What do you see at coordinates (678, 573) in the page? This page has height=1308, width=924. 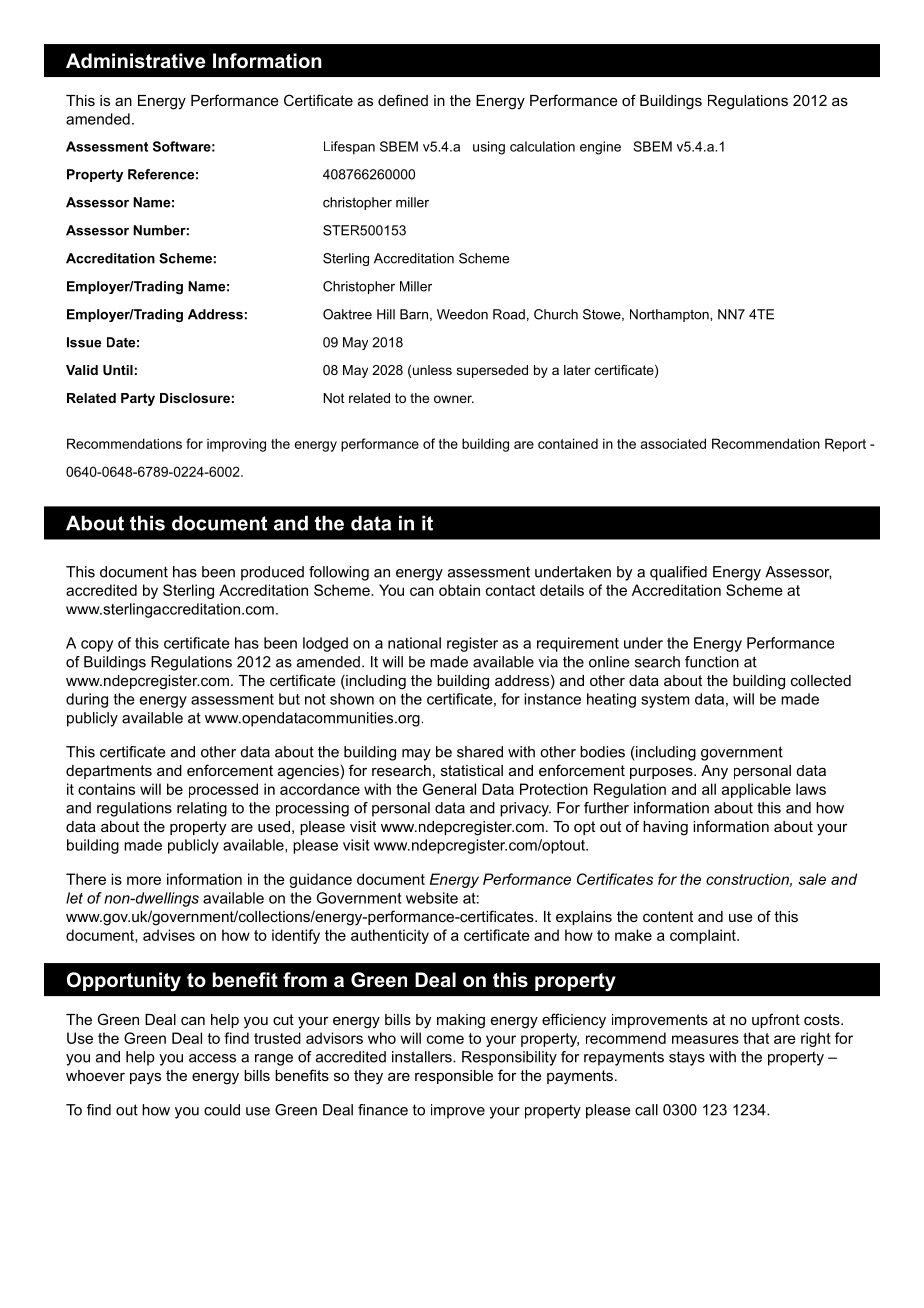 I see `qualified` at bounding box center [678, 573].
